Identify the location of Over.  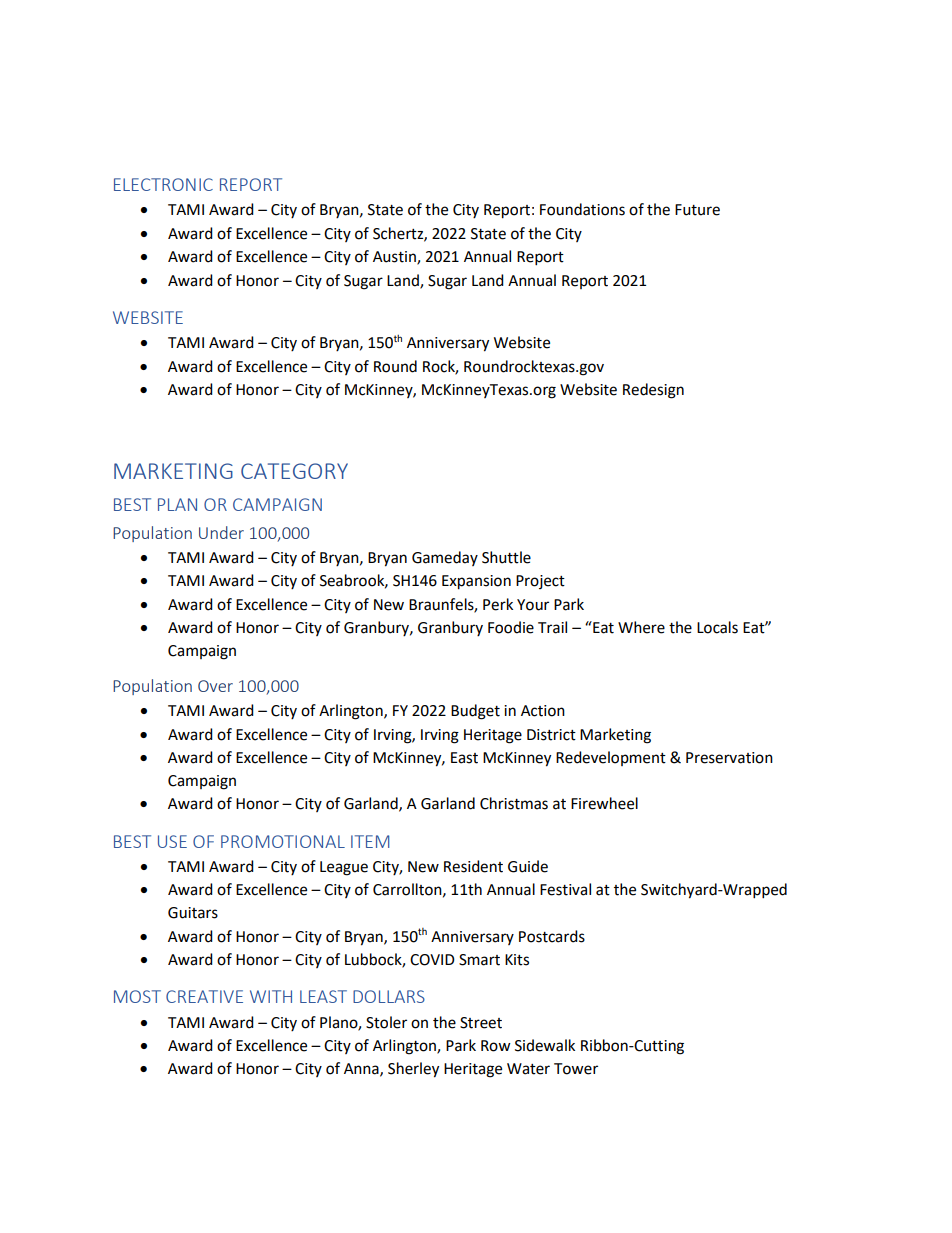
(215, 686).
